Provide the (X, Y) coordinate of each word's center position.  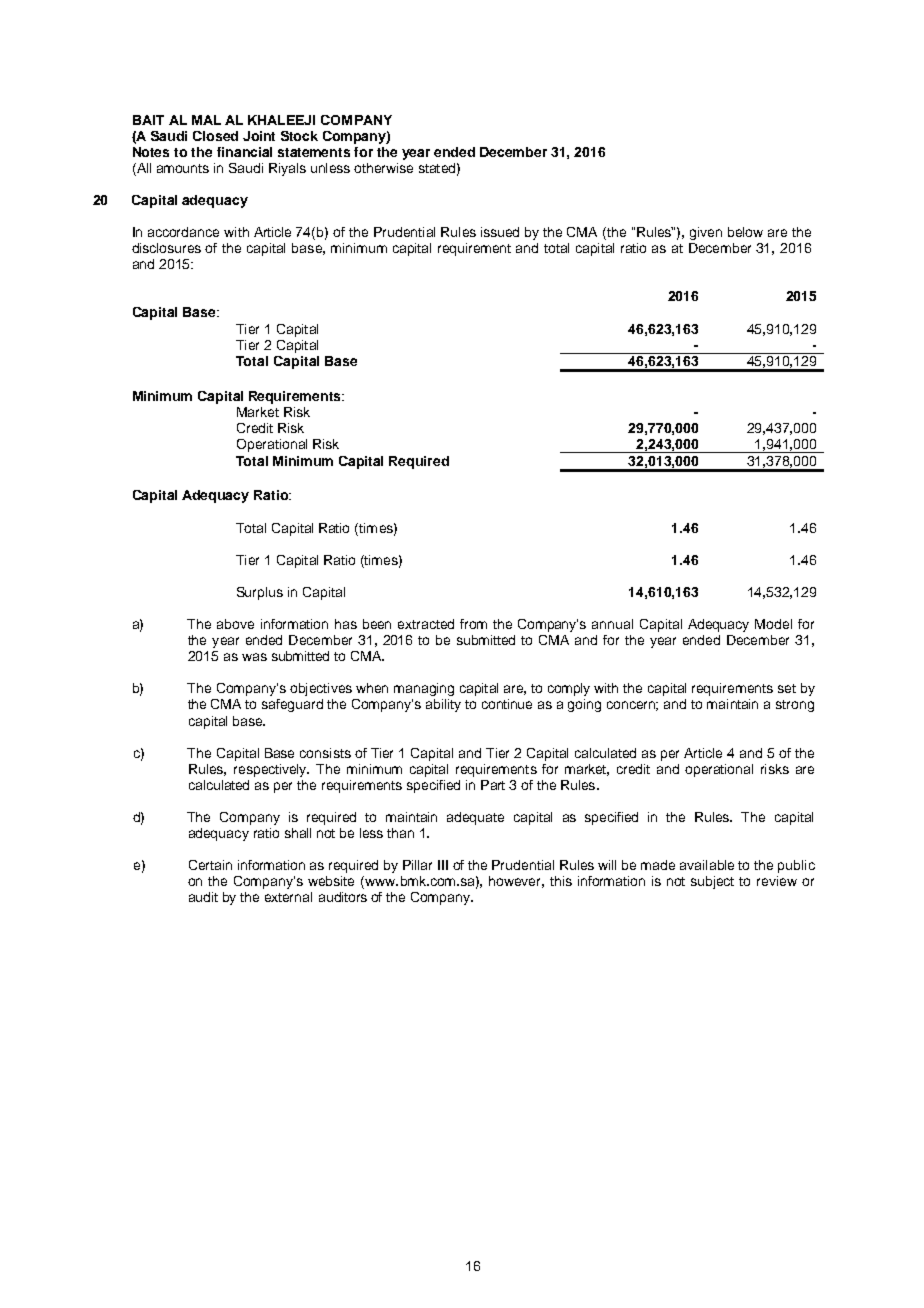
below (745, 232)
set (787, 688)
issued (500, 232)
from (473, 624)
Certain (210, 865)
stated (437, 168)
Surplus (260, 593)
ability (443, 705)
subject (712, 882)
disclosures (166, 248)
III (443, 865)
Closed (215, 136)
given (706, 233)
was (254, 657)
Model (773, 624)
